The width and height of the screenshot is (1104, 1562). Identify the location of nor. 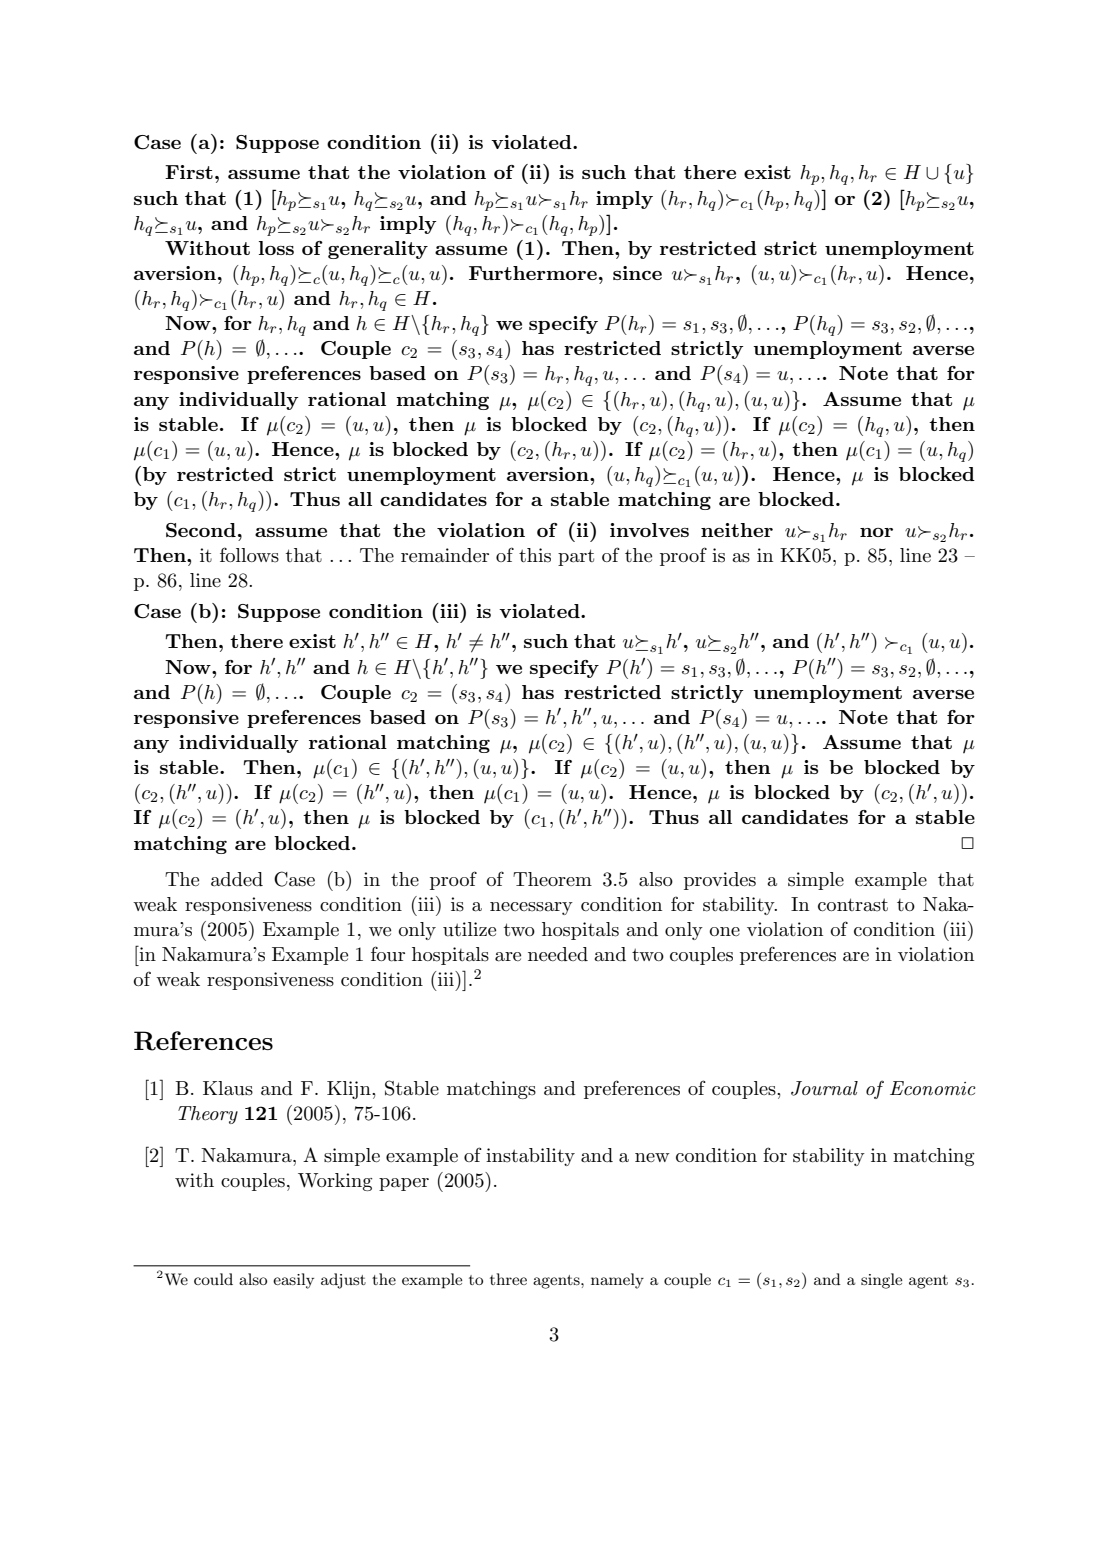
(876, 532).
